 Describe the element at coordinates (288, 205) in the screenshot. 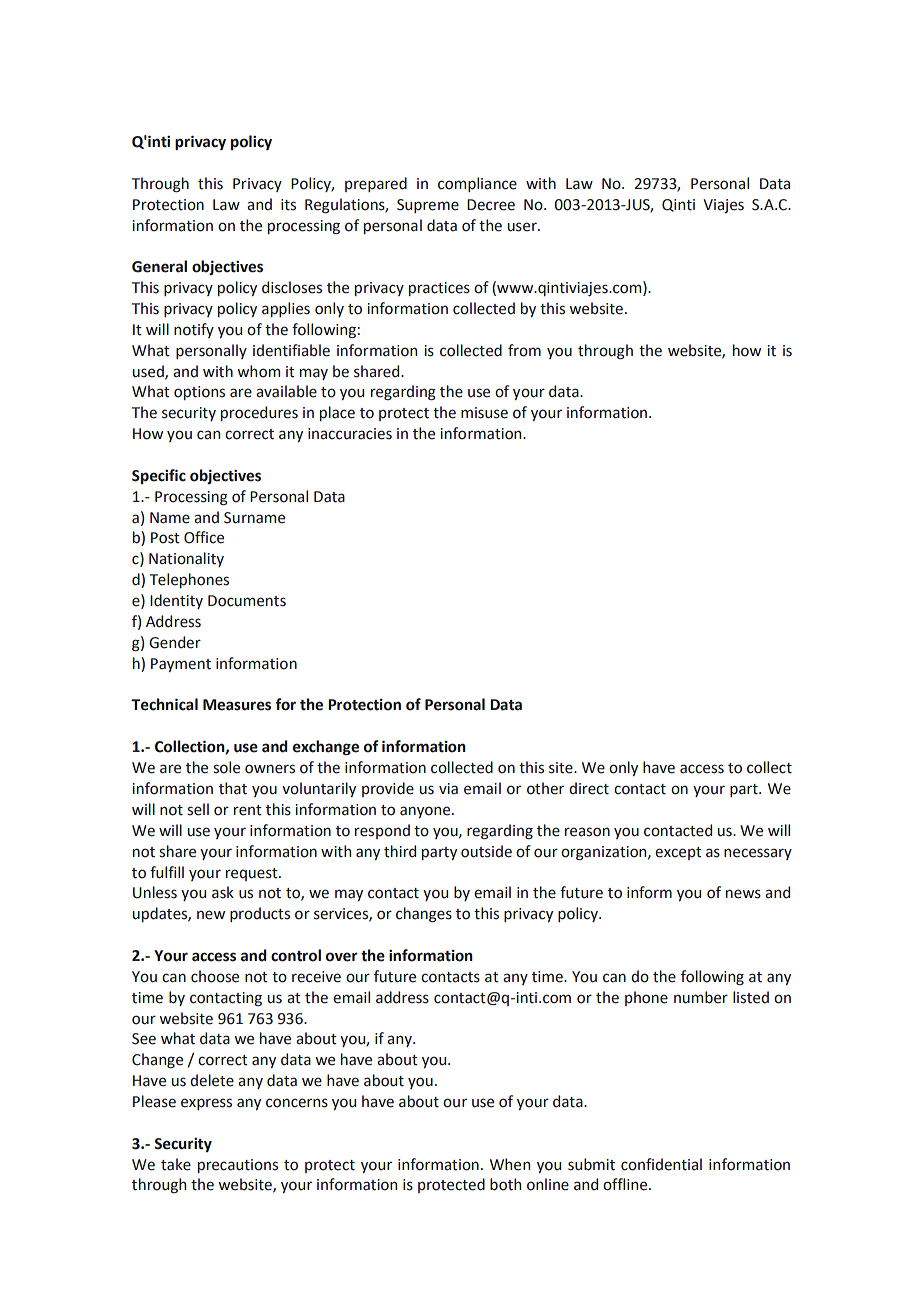

I see `its` at that location.
